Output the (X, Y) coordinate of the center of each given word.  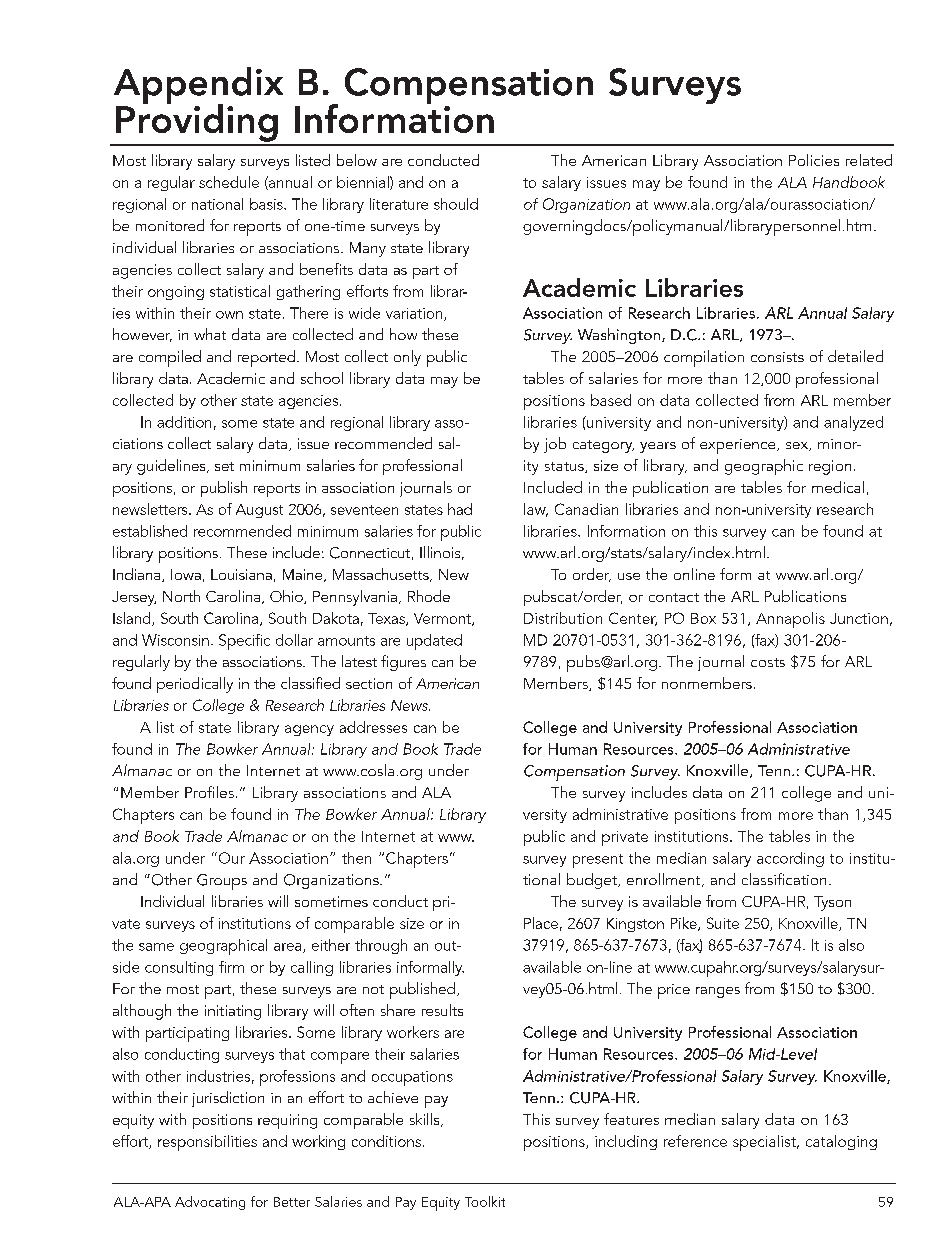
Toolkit (485, 1201)
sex (798, 446)
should (456, 204)
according (790, 859)
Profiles (209, 792)
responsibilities (207, 1143)
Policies (814, 160)
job (555, 445)
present (598, 861)
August (259, 511)
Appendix (198, 86)
